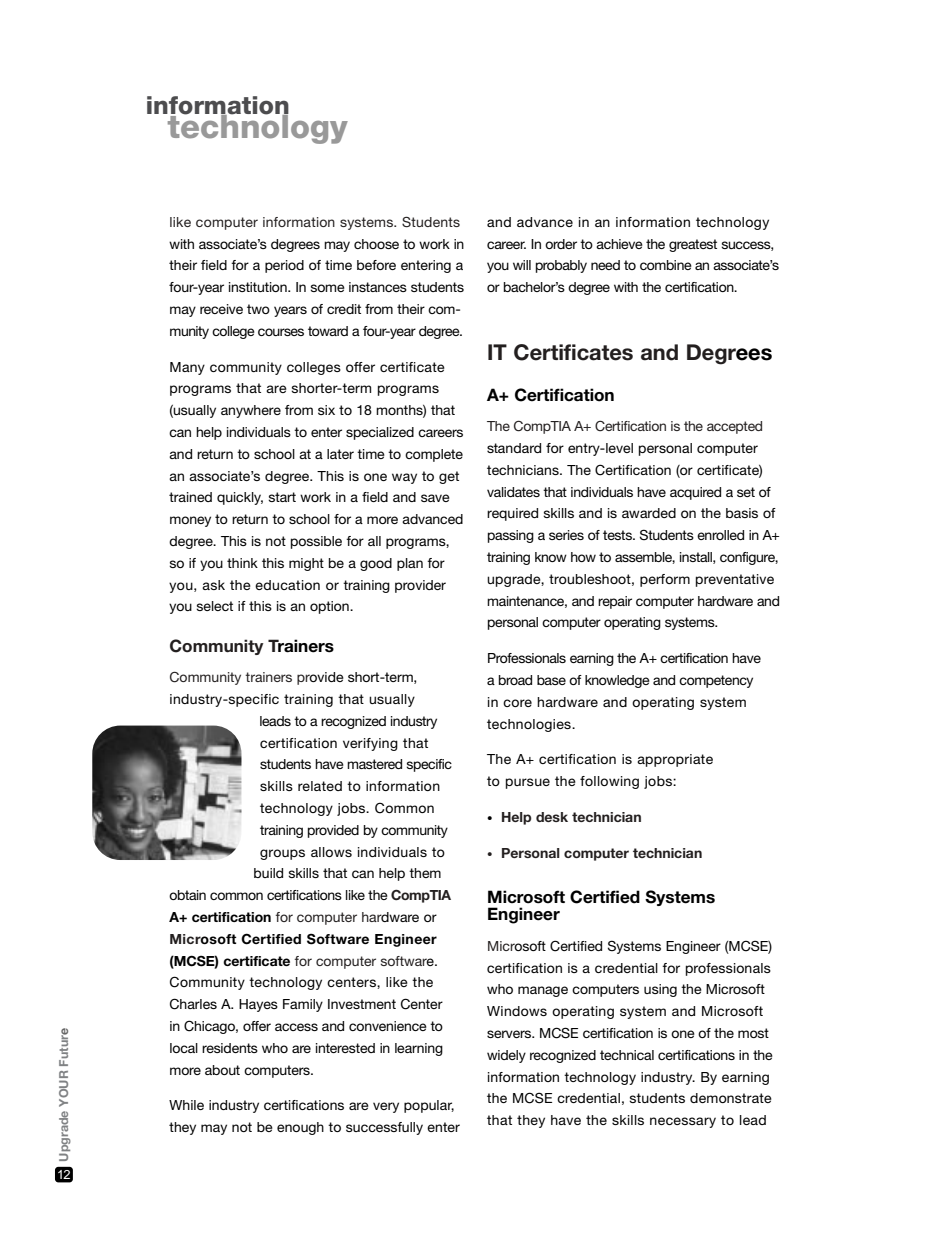  I want to click on institution, so click(259, 287).
